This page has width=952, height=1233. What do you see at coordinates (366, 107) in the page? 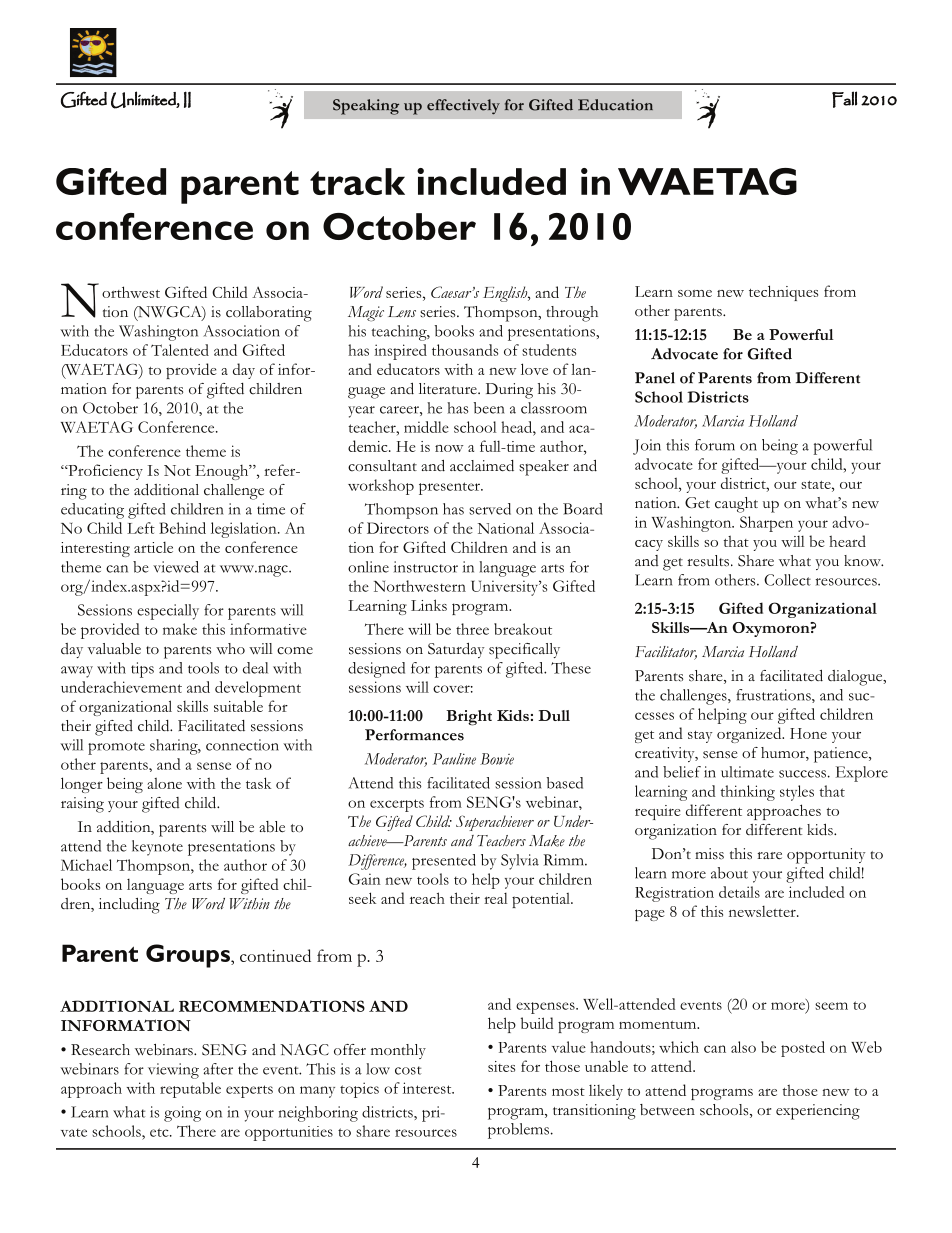
I see `Speaking` at bounding box center [366, 107].
